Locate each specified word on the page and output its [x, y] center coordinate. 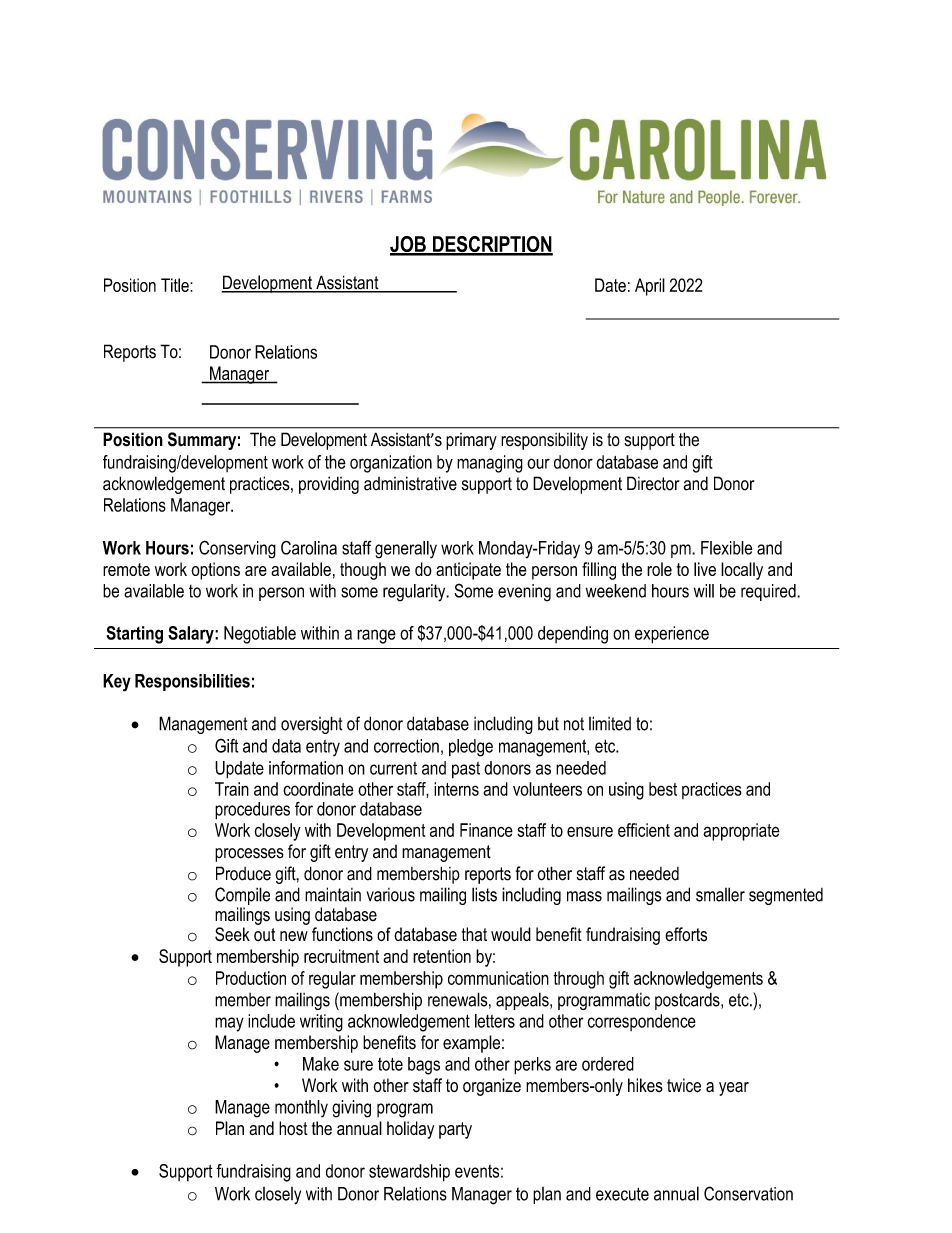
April [650, 287]
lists [484, 894]
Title [176, 285]
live [705, 569]
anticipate [468, 571]
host [293, 1128]
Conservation [748, 1193]
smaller [720, 894]
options [215, 571]
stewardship [409, 1173]
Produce [243, 873]
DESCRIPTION [491, 245]
